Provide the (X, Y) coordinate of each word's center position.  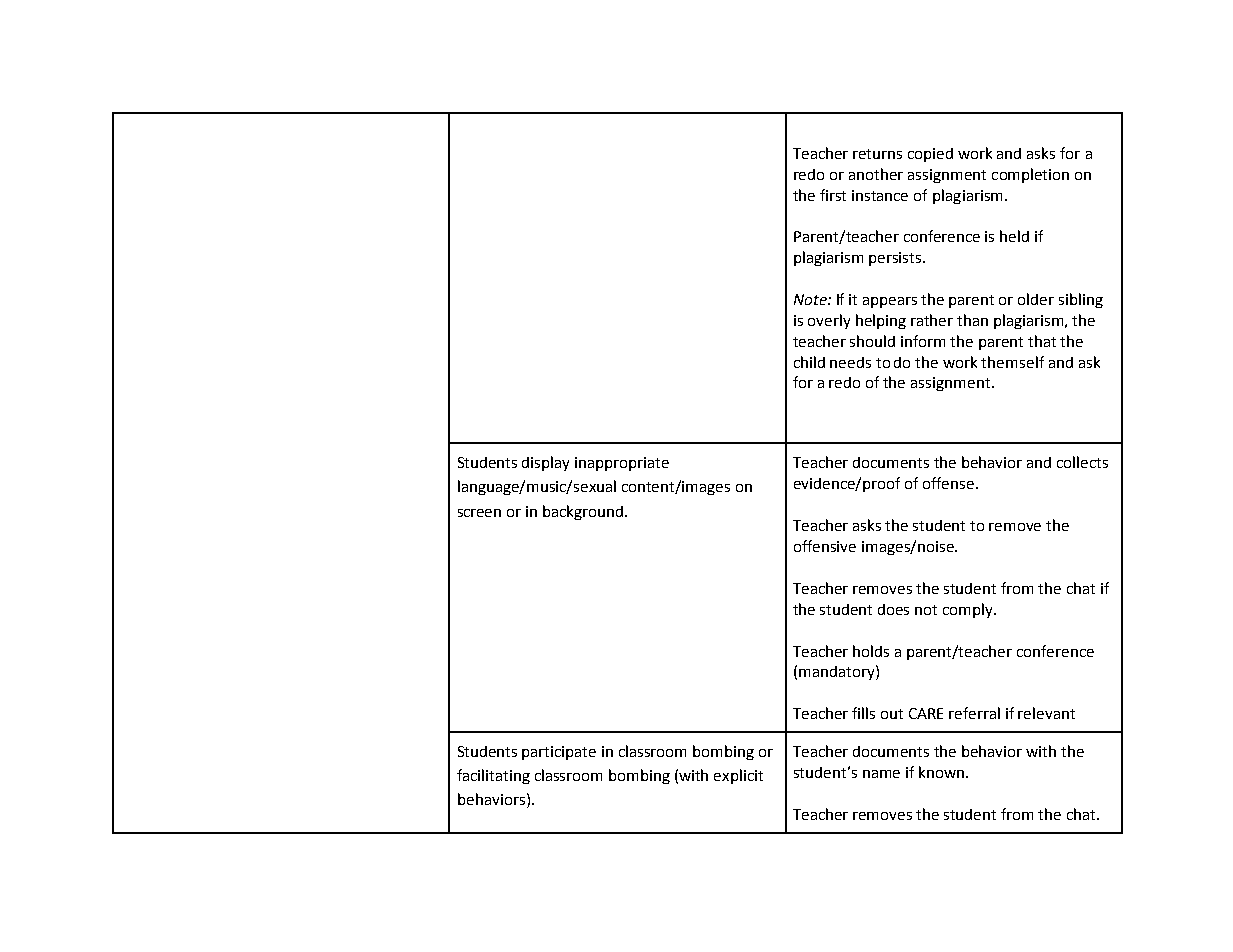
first (833, 195)
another (876, 174)
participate (559, 753)
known (943, 772)
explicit (738, 776)
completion (1030, 175)
